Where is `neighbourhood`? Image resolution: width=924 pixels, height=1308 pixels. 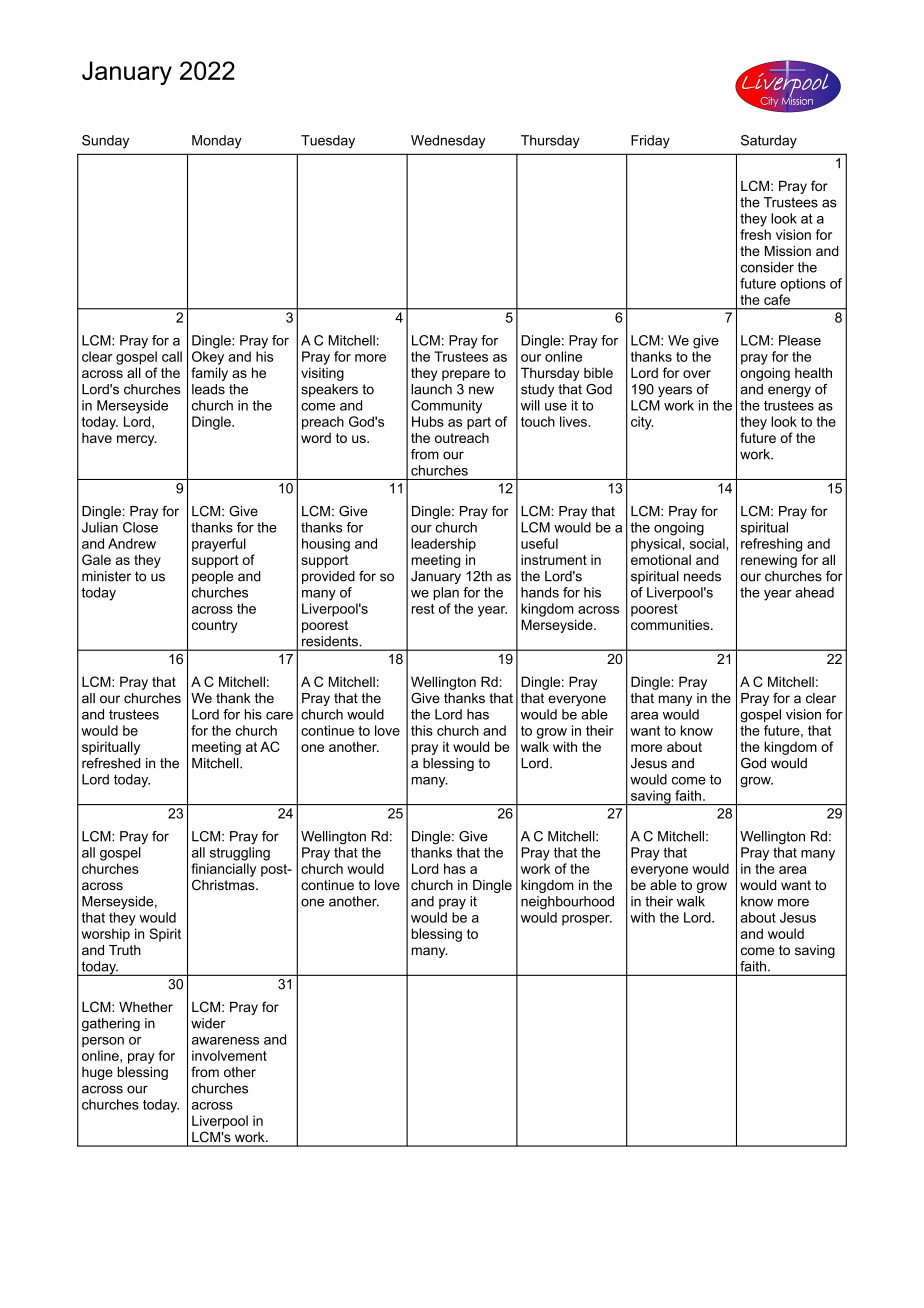
neighbourhood is located at coordinates (567, 903).
